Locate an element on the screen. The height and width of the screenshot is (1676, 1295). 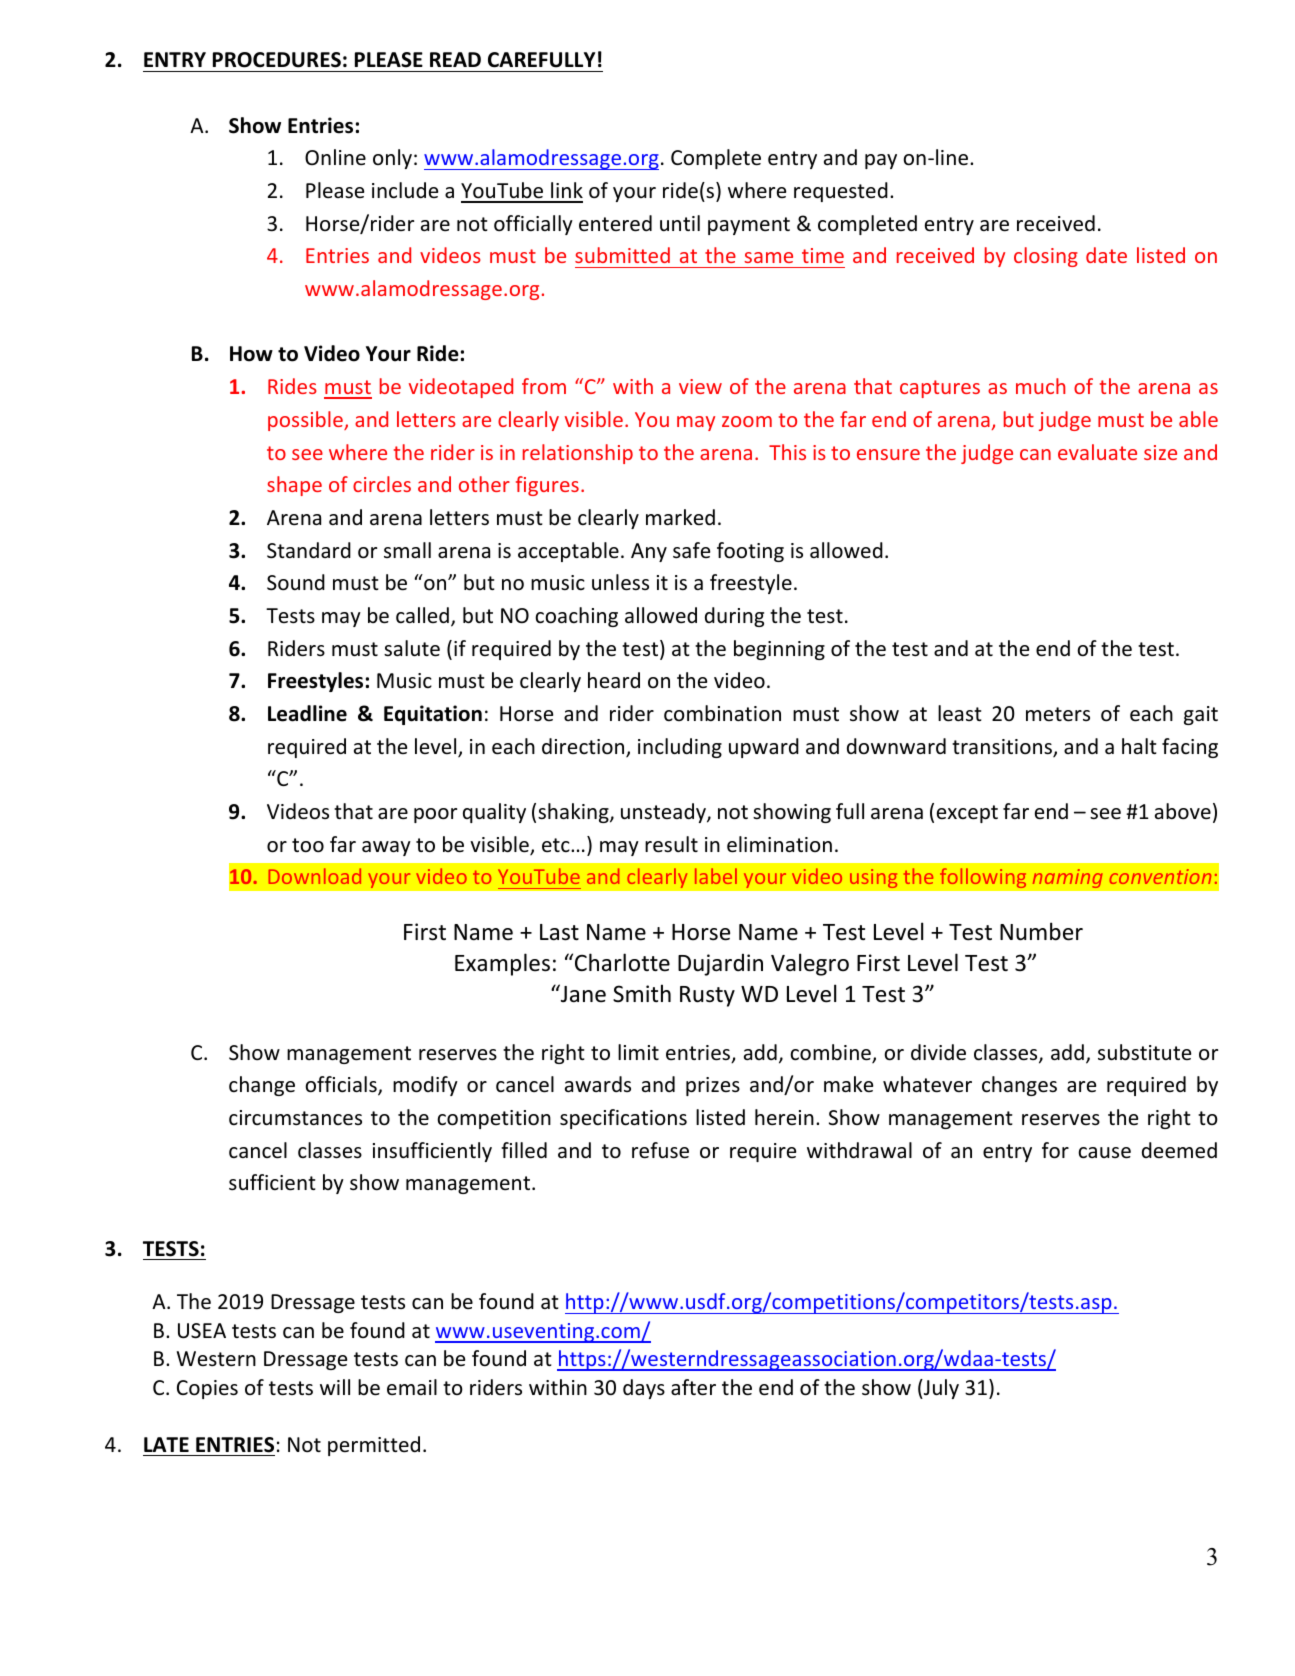
until is located at coordinates (680, 223).
